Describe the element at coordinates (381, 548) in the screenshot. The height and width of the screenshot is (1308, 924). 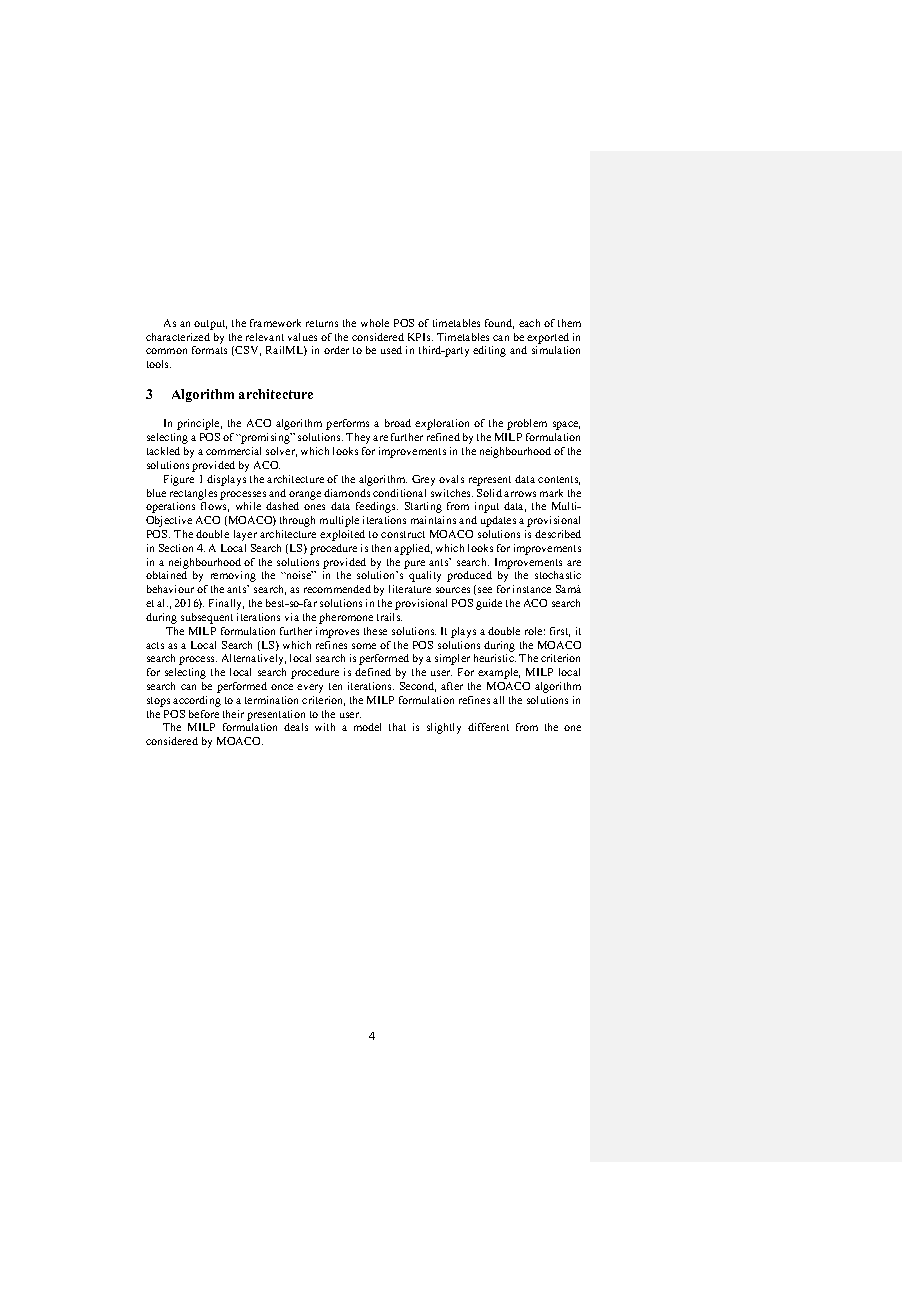
I see `then` at that location.
